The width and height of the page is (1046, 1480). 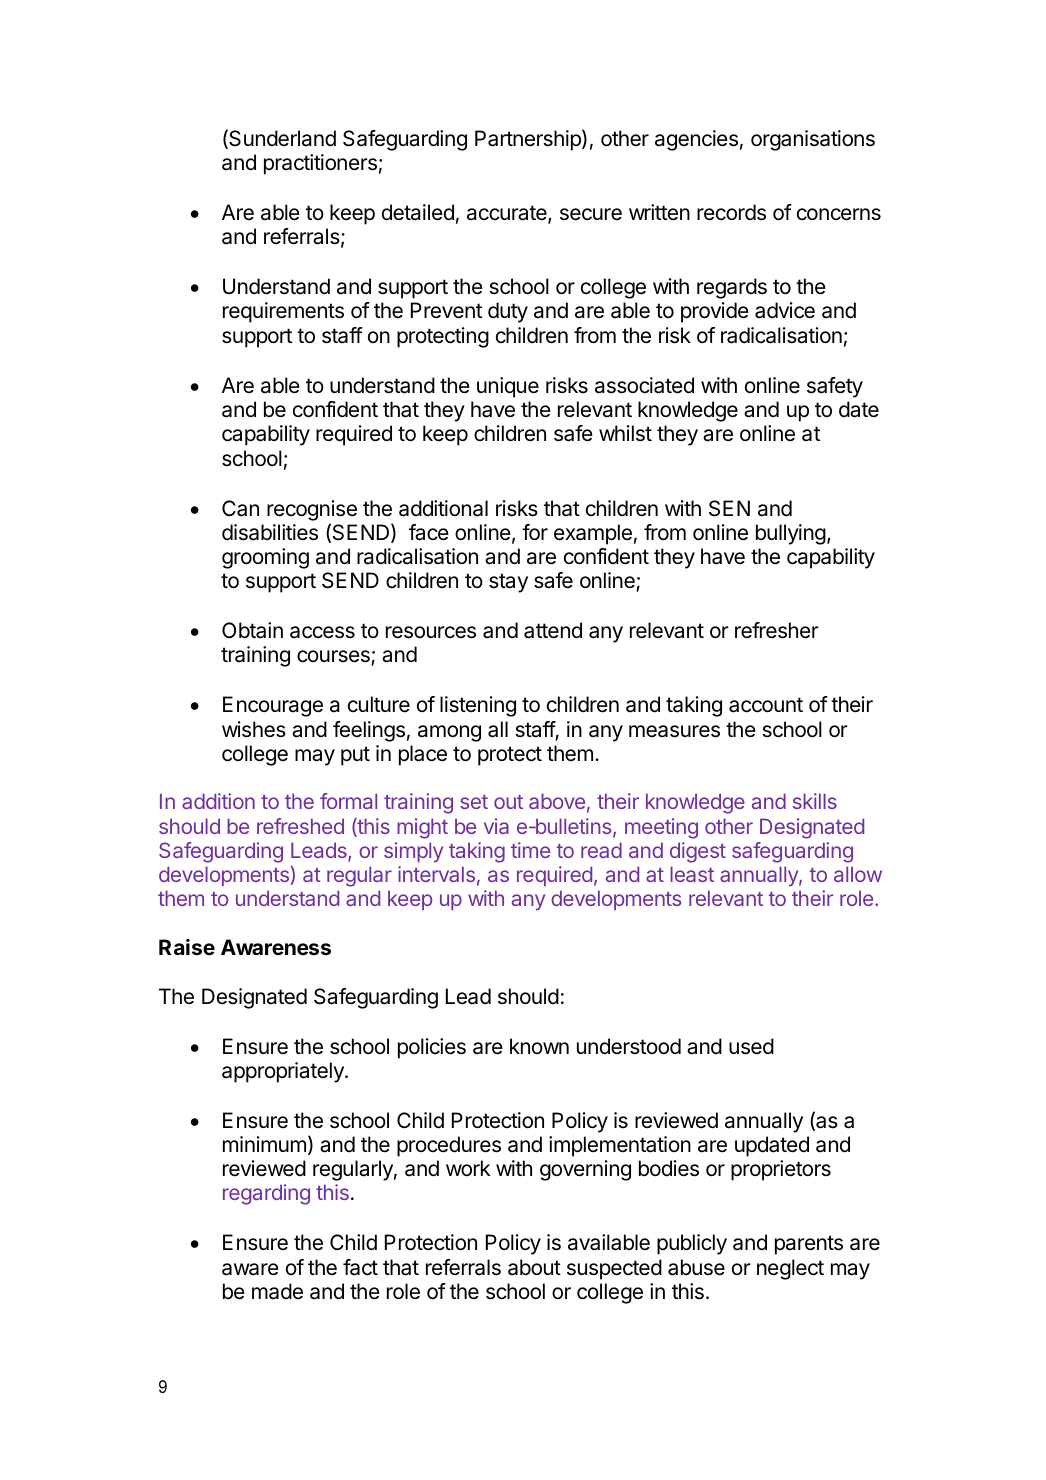 I want to click on organisations, so click(x=813, y=140).
